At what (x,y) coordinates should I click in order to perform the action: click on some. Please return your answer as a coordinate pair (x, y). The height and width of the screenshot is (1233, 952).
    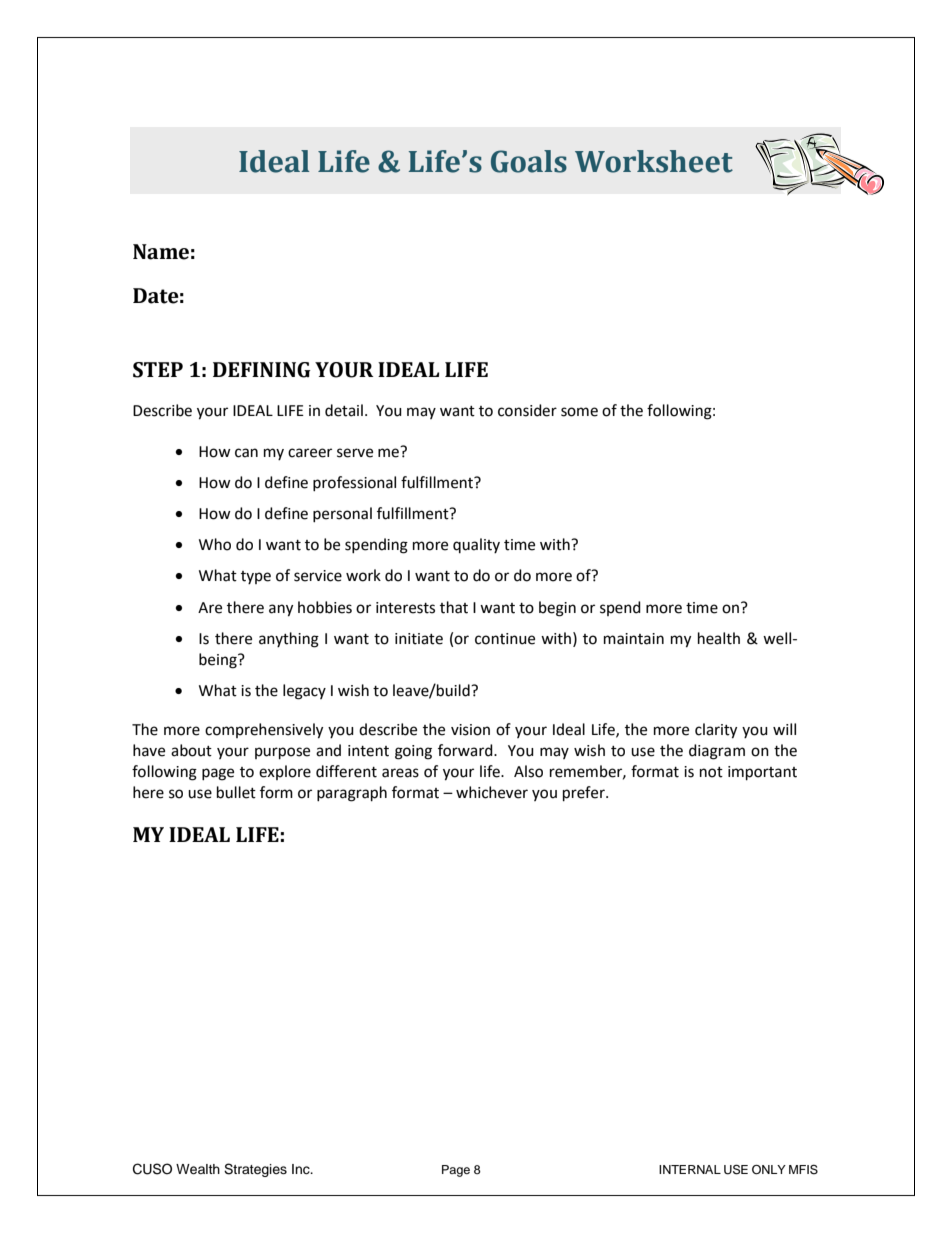
    Looking at the image, I should click on (579, 412).
